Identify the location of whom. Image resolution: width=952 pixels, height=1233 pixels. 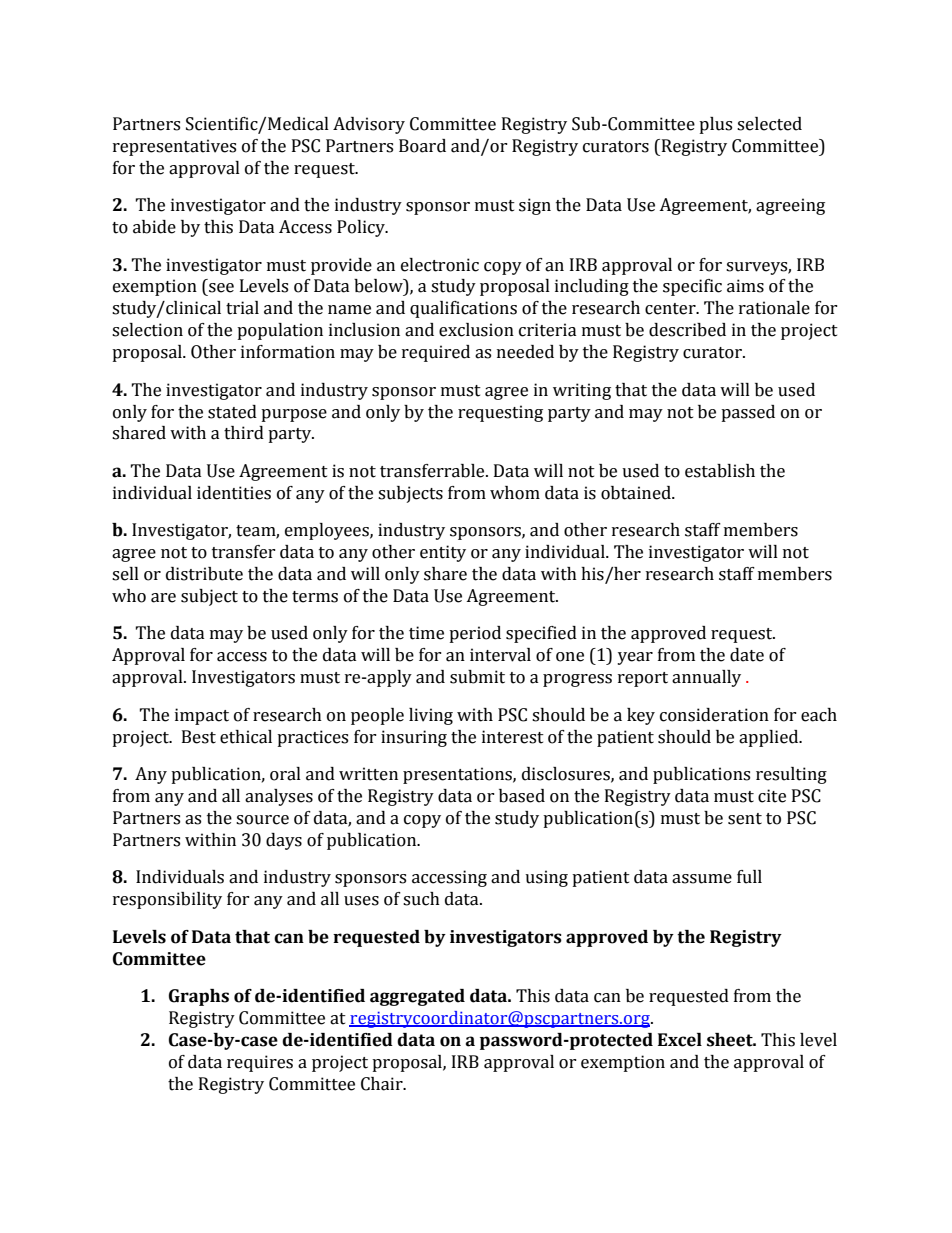
(515, 493).
